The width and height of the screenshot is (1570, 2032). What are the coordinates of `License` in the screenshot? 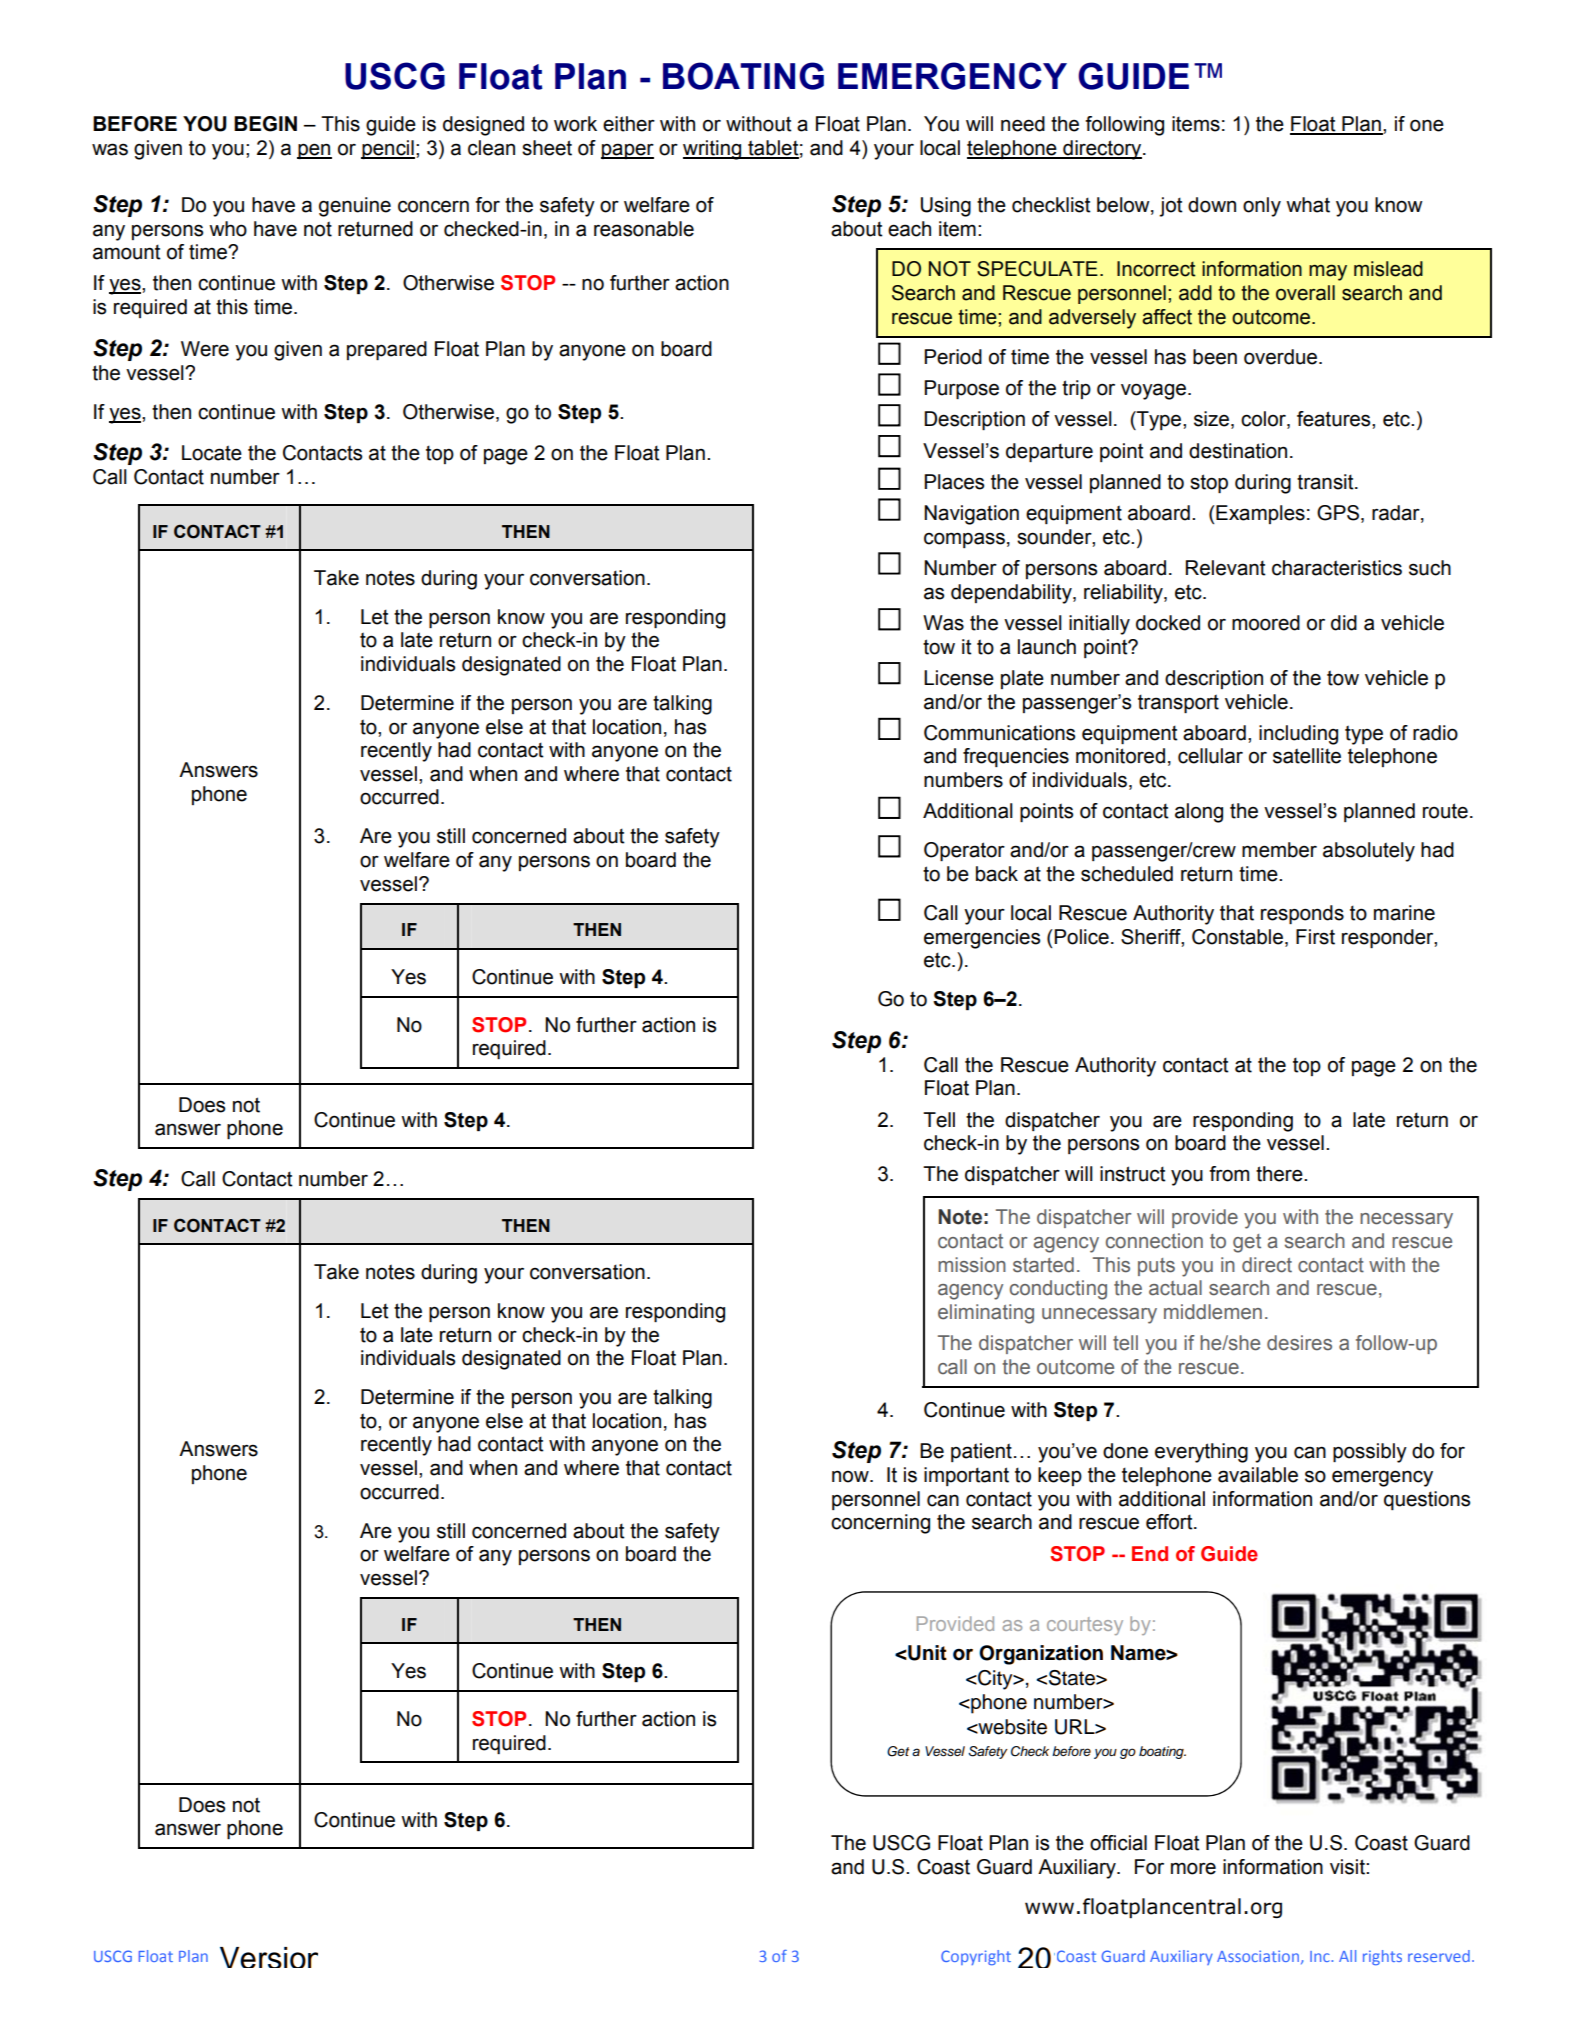 It's located at (959, 678).
